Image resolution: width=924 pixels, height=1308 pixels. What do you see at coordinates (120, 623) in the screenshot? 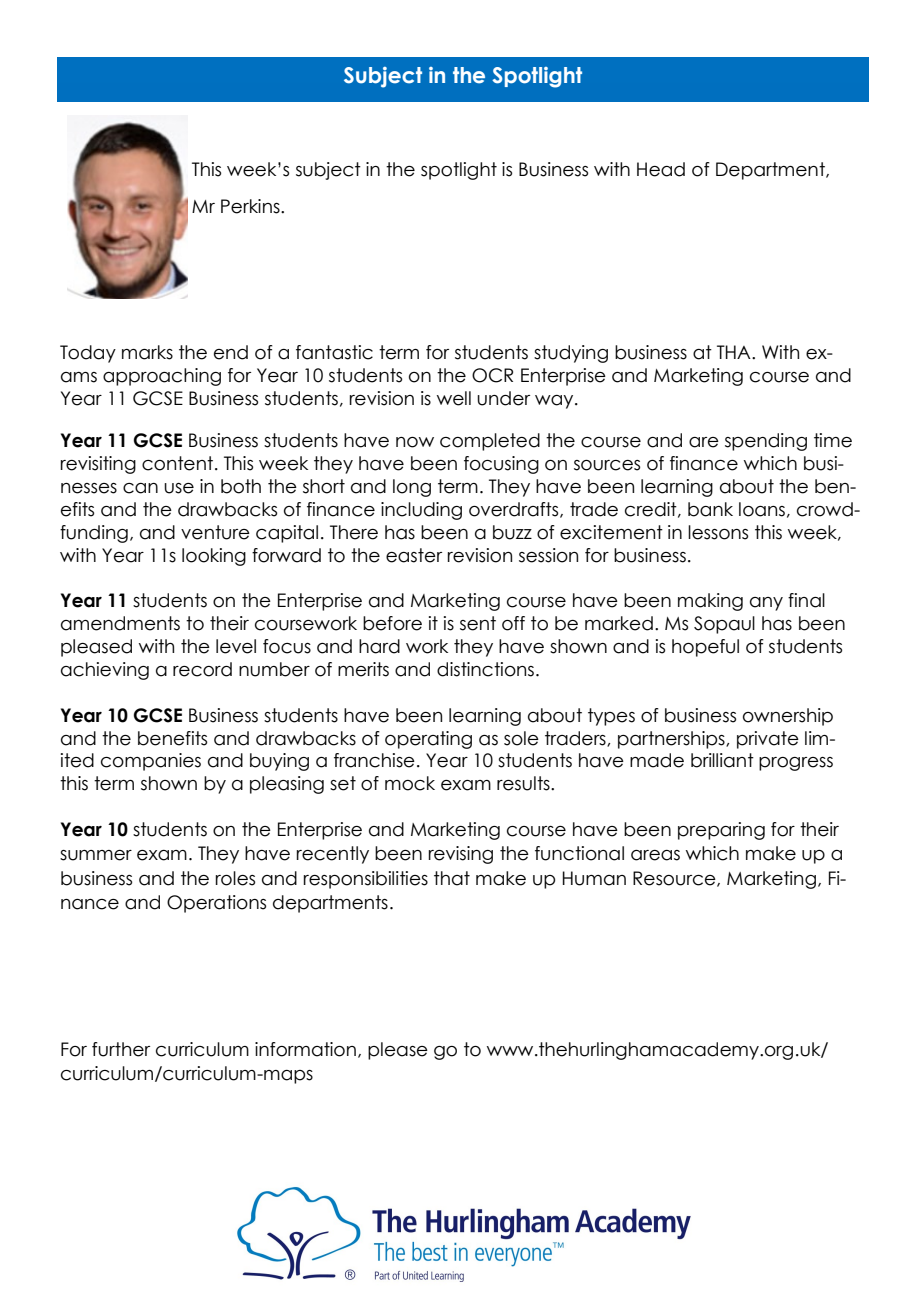
I see `amendments` at bounding box center [120, 623].
